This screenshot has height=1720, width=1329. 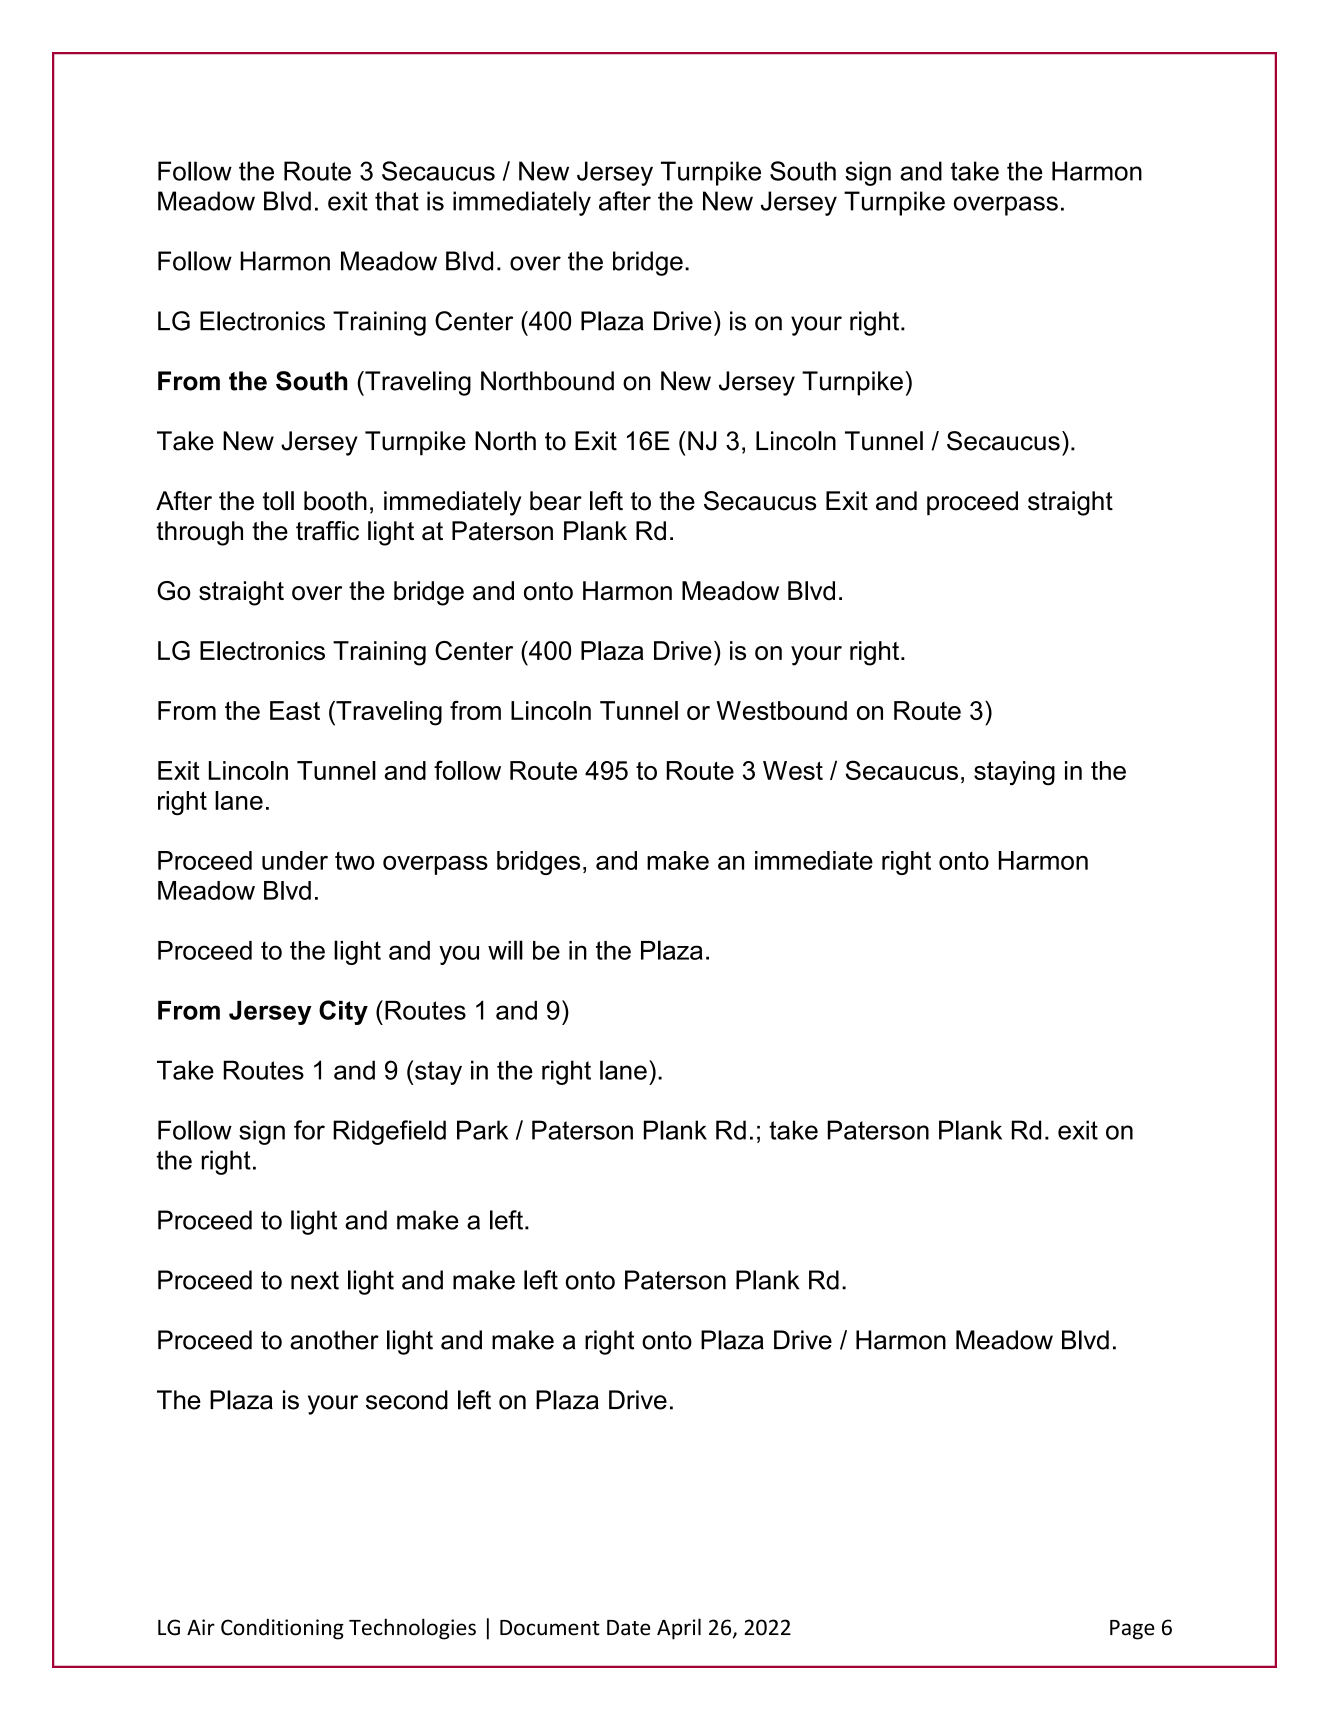 I want to click on East, so click(x=295, y=710).
